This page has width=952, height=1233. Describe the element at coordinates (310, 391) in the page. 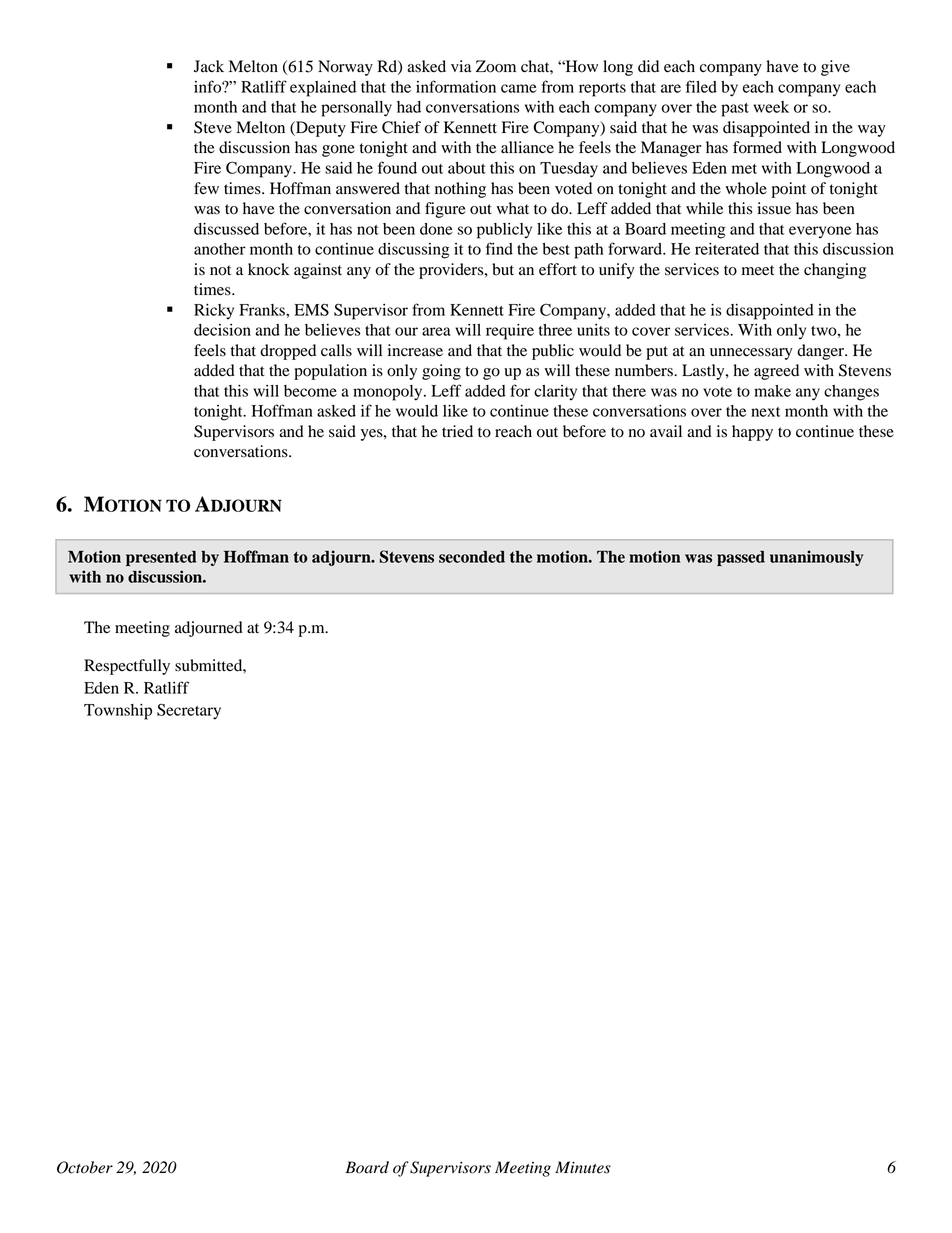

I see `become` at that location.
